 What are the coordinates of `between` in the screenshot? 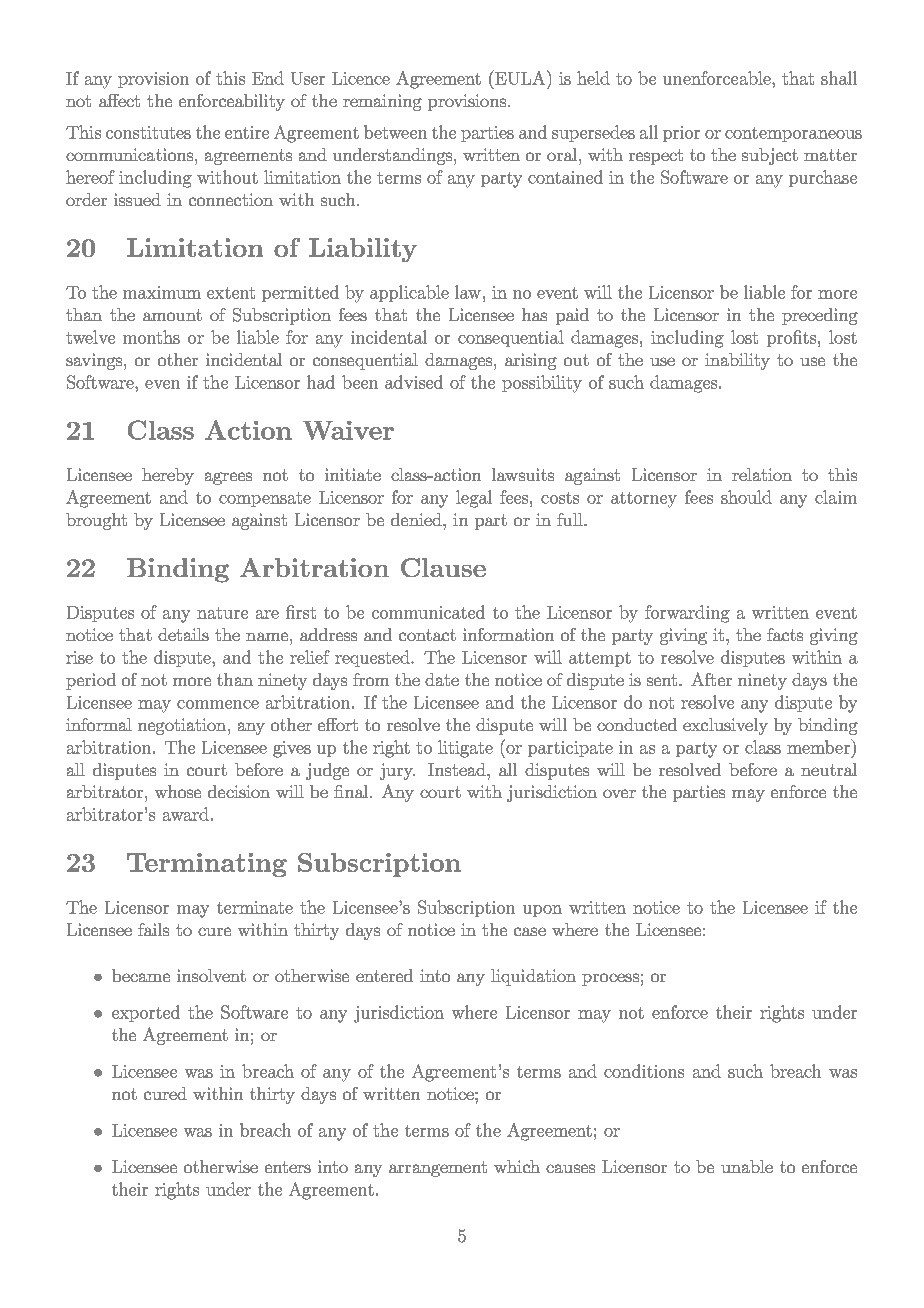 It's located at (395, 132).
